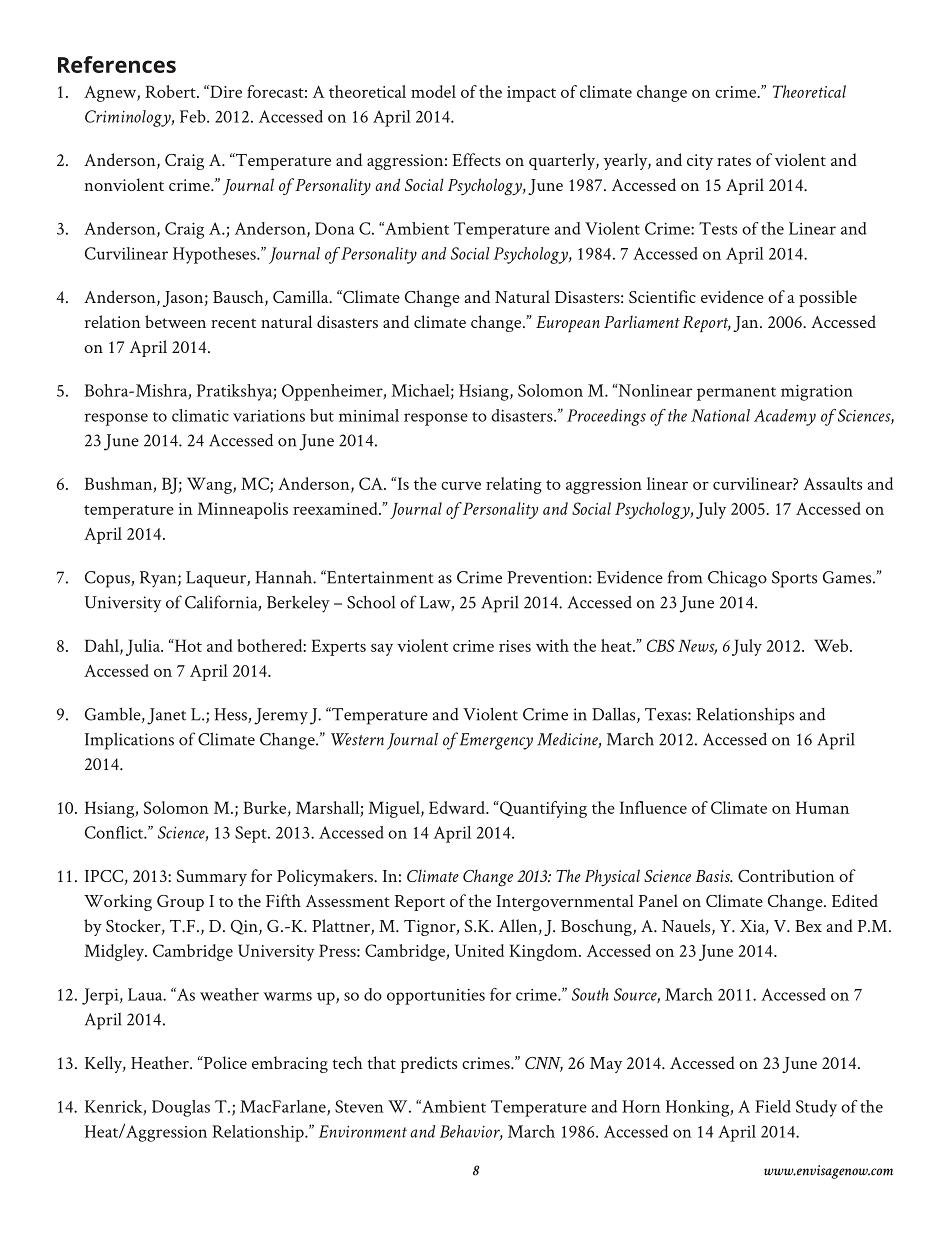 The height and width of the screenshot is (1233, 952). Describe the element at coordinates (200, 415) in the screenshot. I see `climatic` at that location.
